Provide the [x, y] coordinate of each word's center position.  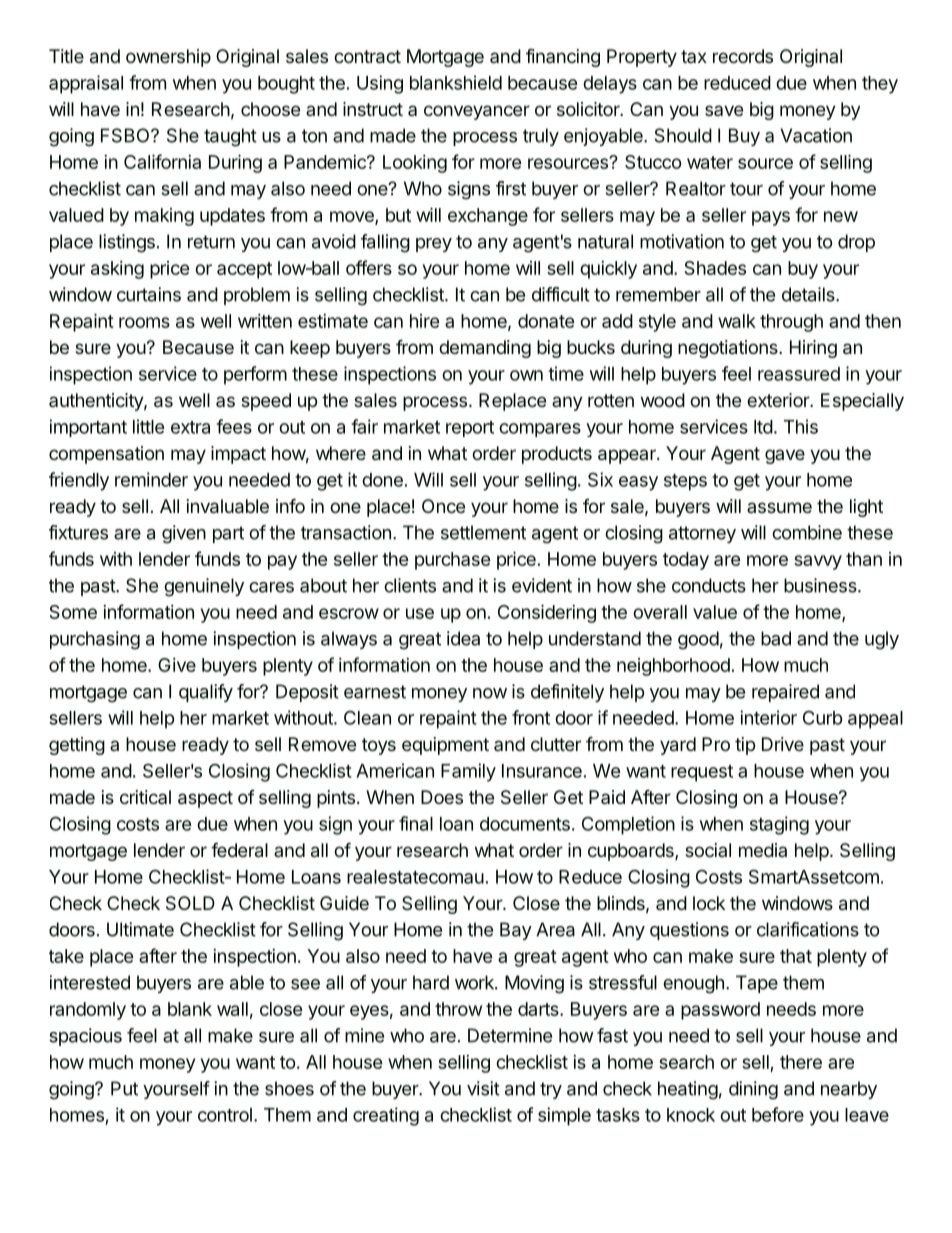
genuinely [204, 587]
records [743, 56]
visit [483, 1088]
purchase [453, 561]
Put [124, 1088]
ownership [168, 58]
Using [380, 84]
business [821, 585]
